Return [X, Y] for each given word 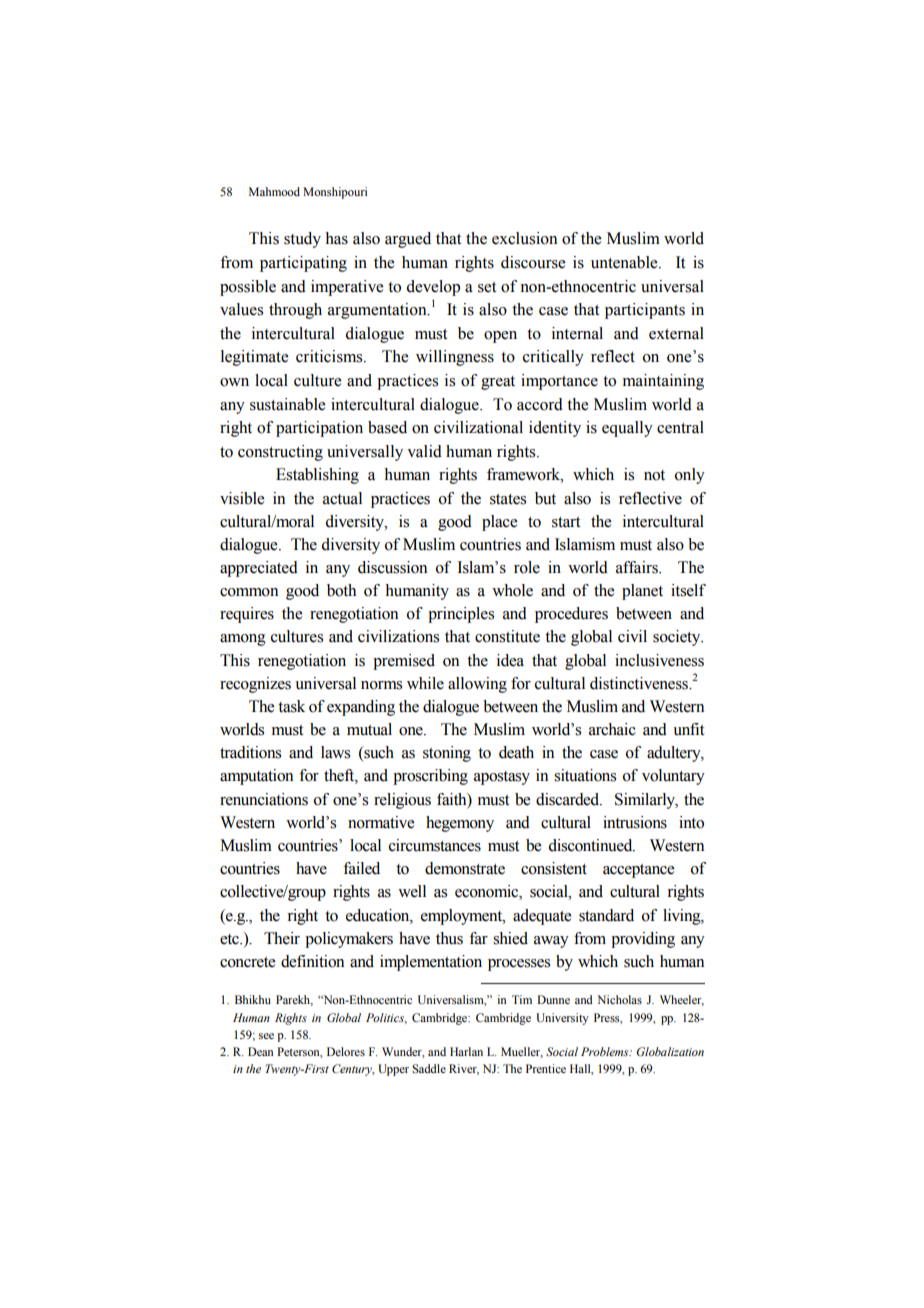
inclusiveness [659, 660]
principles [461, 615]
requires [247, 615]
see [266, 1036]
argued [408, 240]
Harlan [466, 1051]
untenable [625, 262]
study [302, 240]
